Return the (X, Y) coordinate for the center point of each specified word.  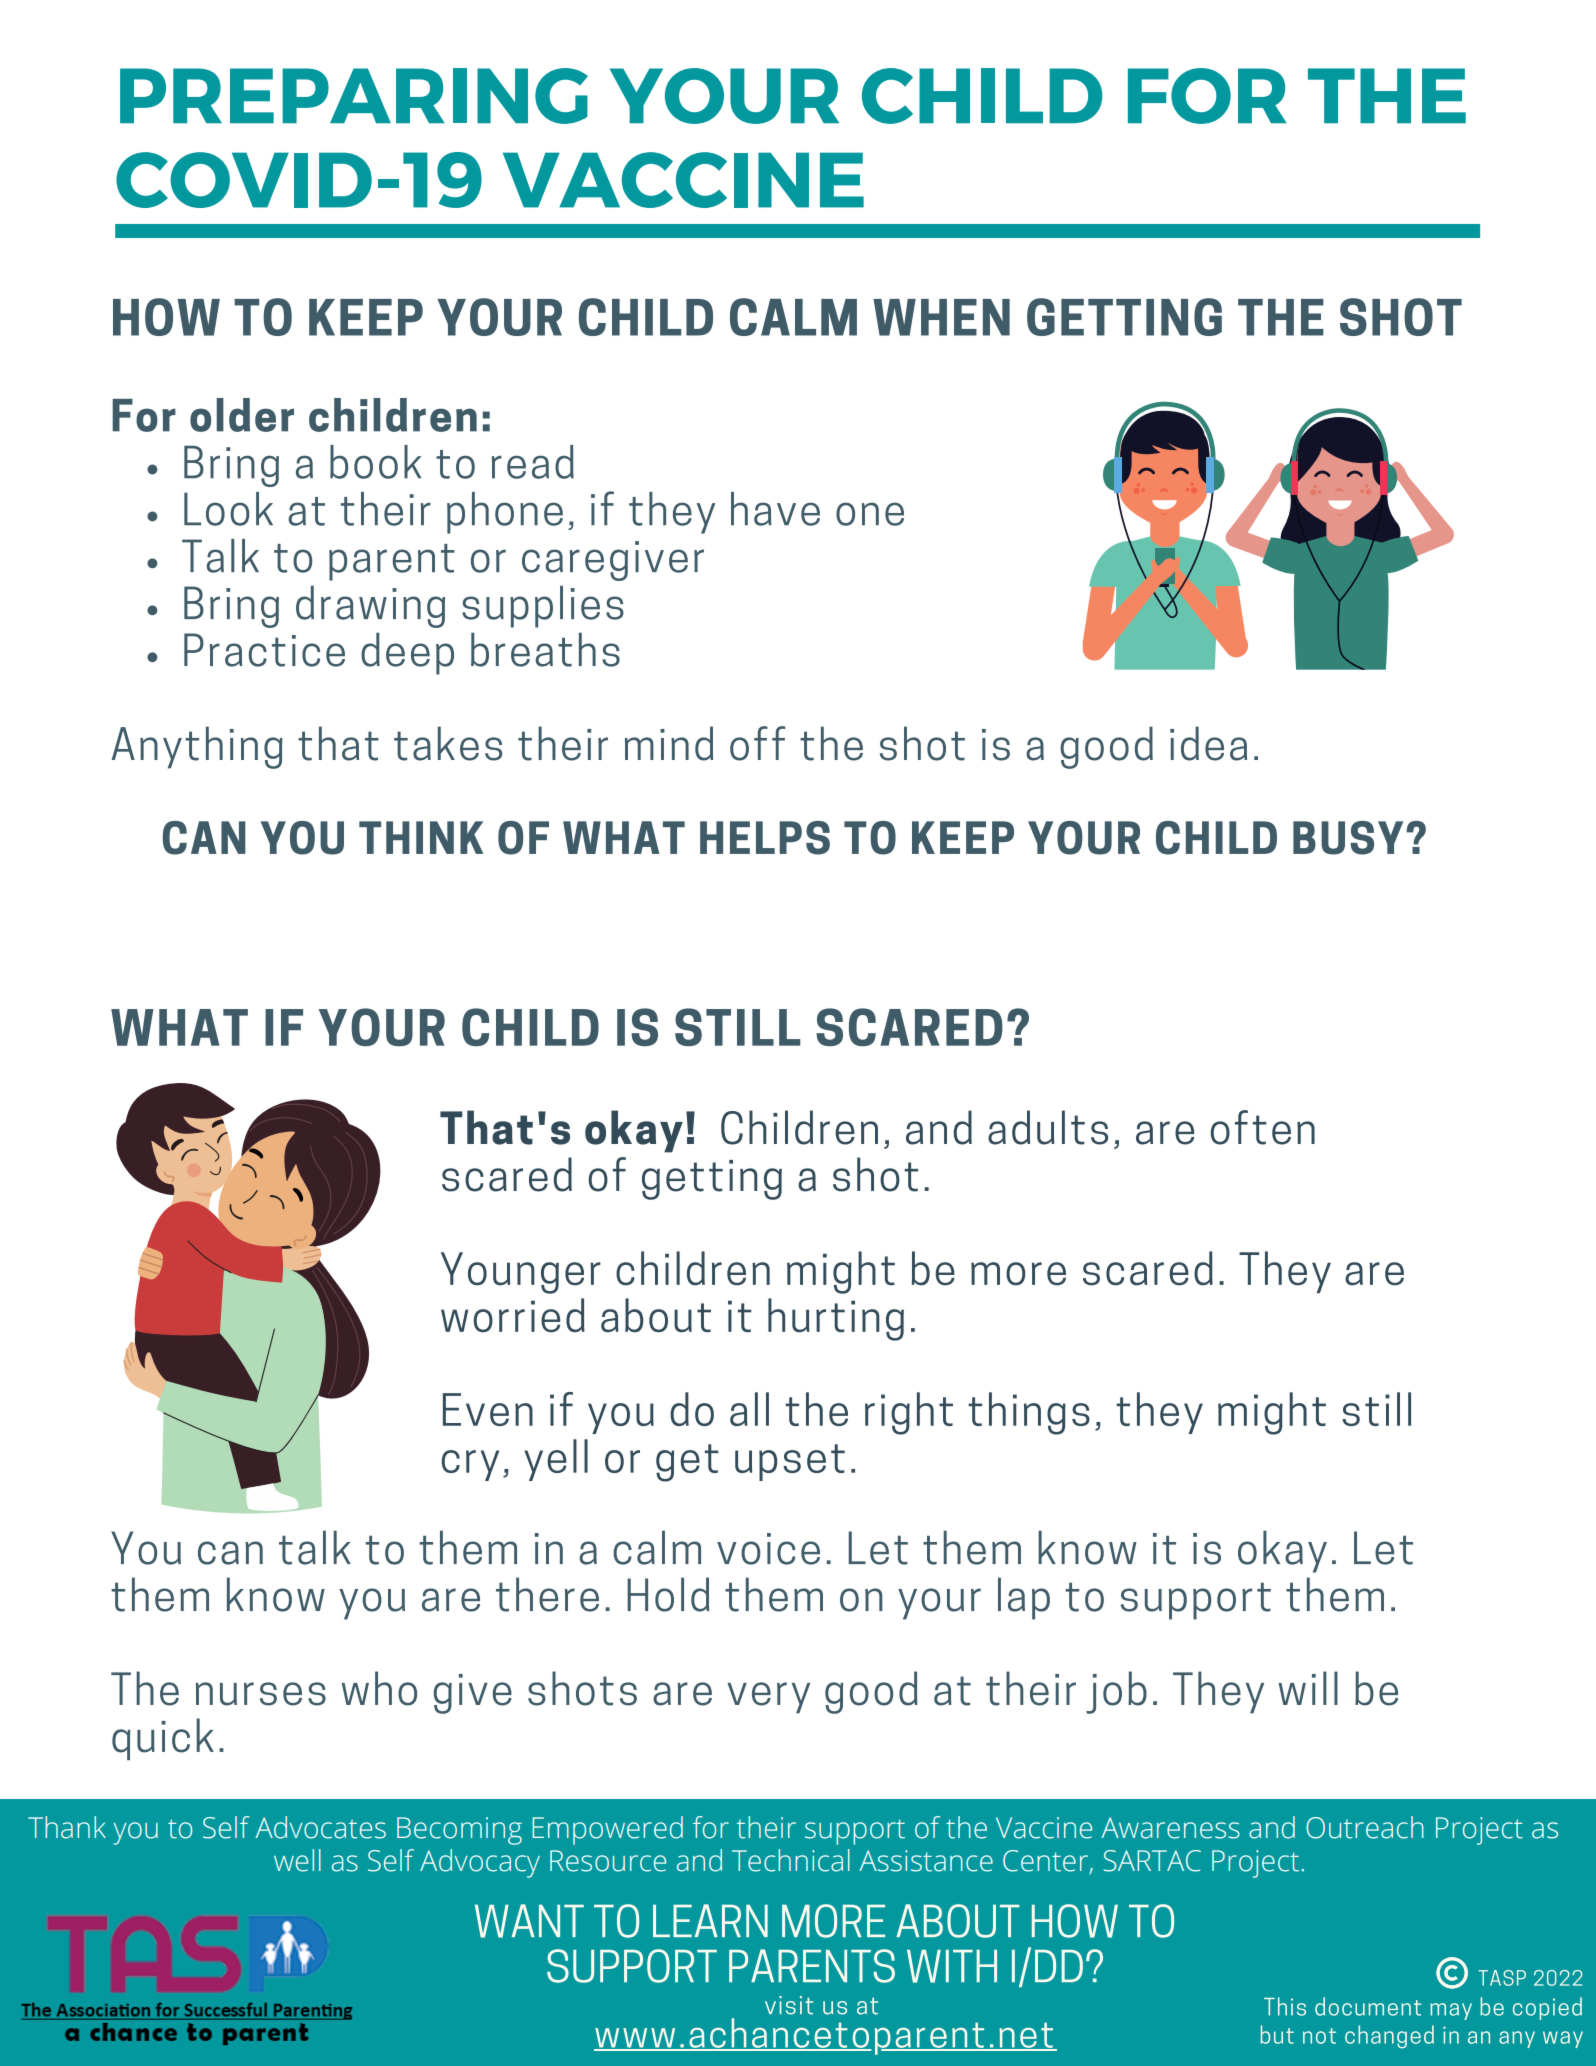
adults (1048, 1127)
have (775, 509)
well (297, 1860)
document (1368, 2006)
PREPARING (354, 96)
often (1263, 1127)
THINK (421, 837)
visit (789, 2005)
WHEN (941, 317)
